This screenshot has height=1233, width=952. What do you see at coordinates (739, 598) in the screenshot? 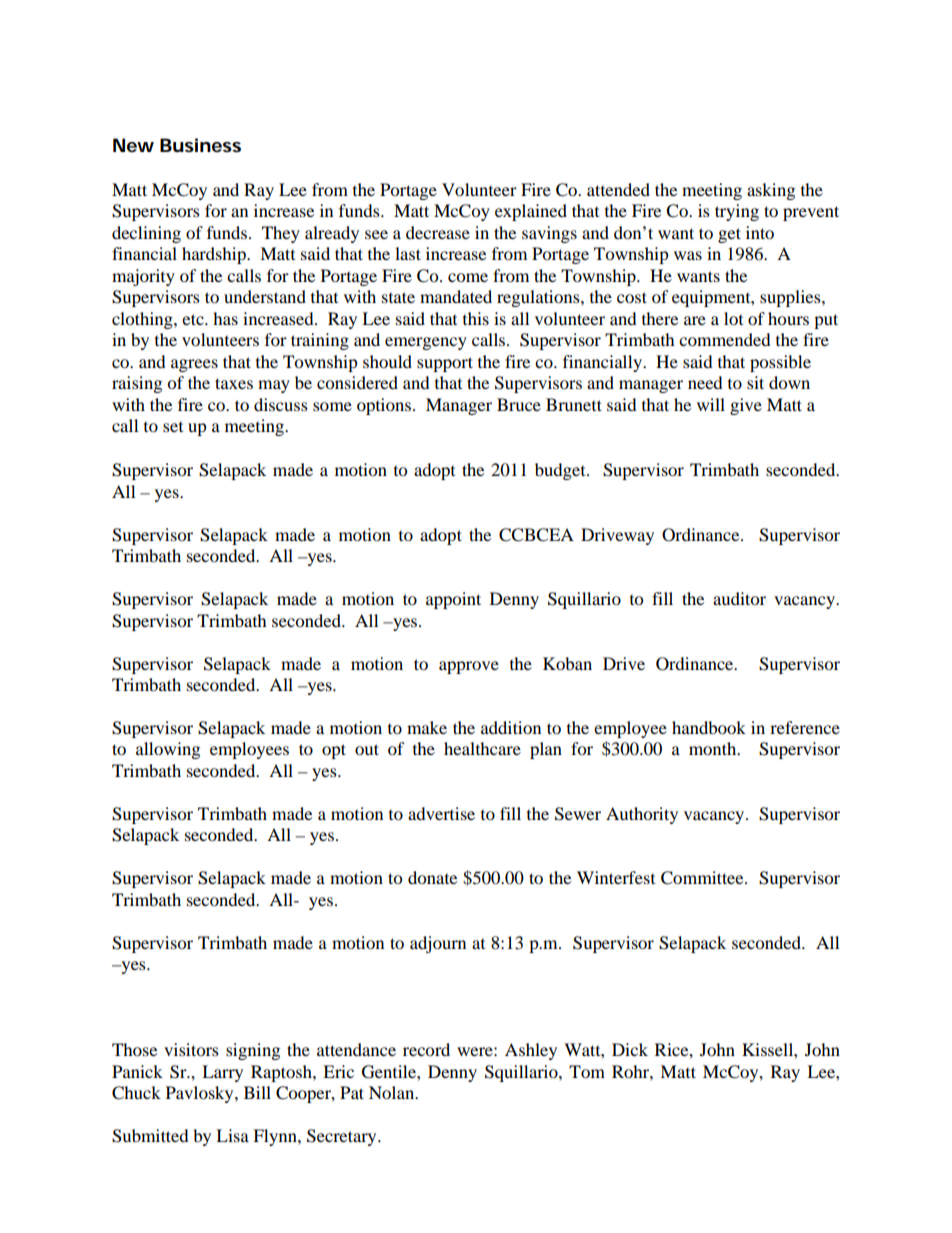
I see `auditor` at bounding box center [739, 598].
